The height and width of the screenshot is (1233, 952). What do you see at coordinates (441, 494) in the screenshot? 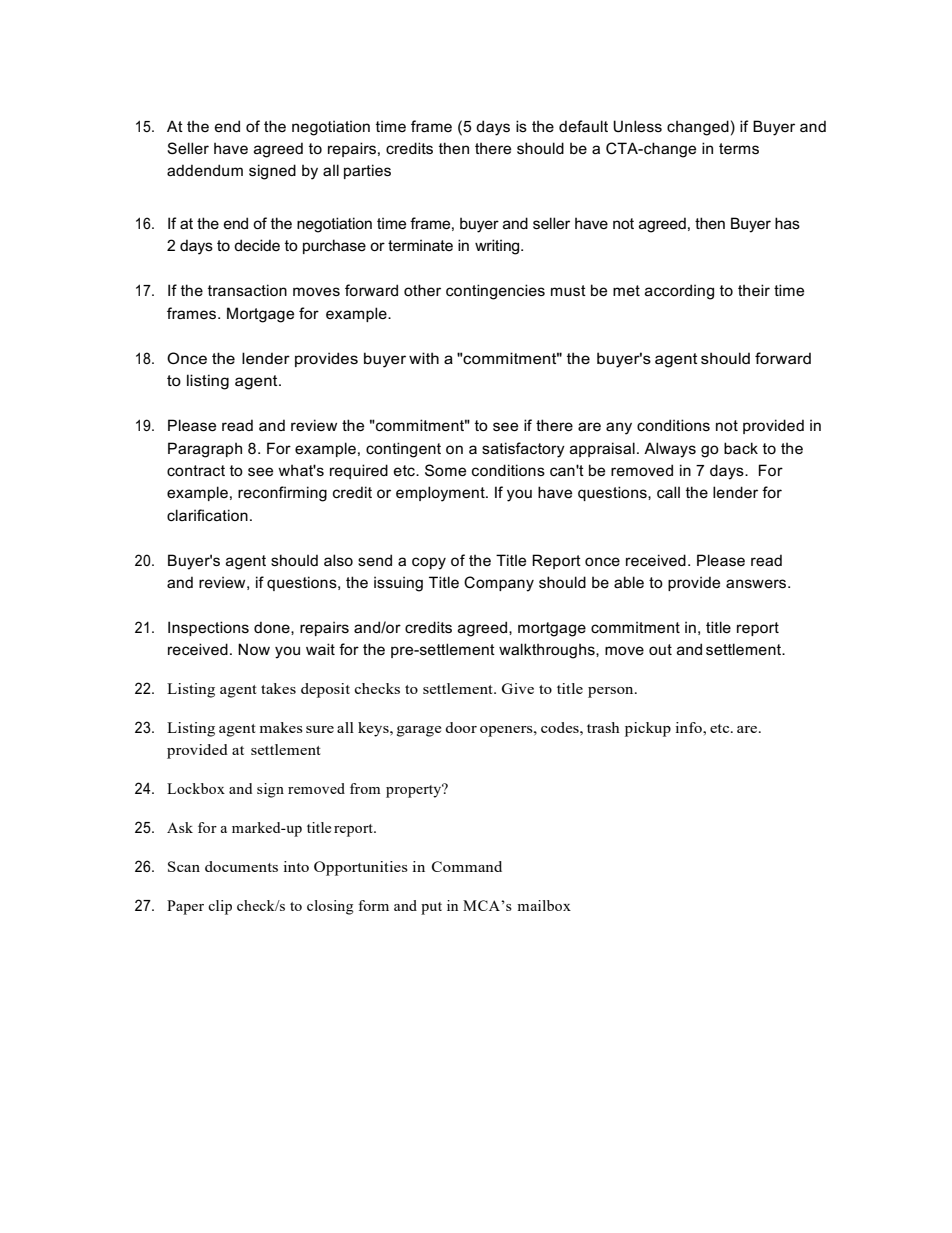
I see `employment` at bounding box center [441, 494].
